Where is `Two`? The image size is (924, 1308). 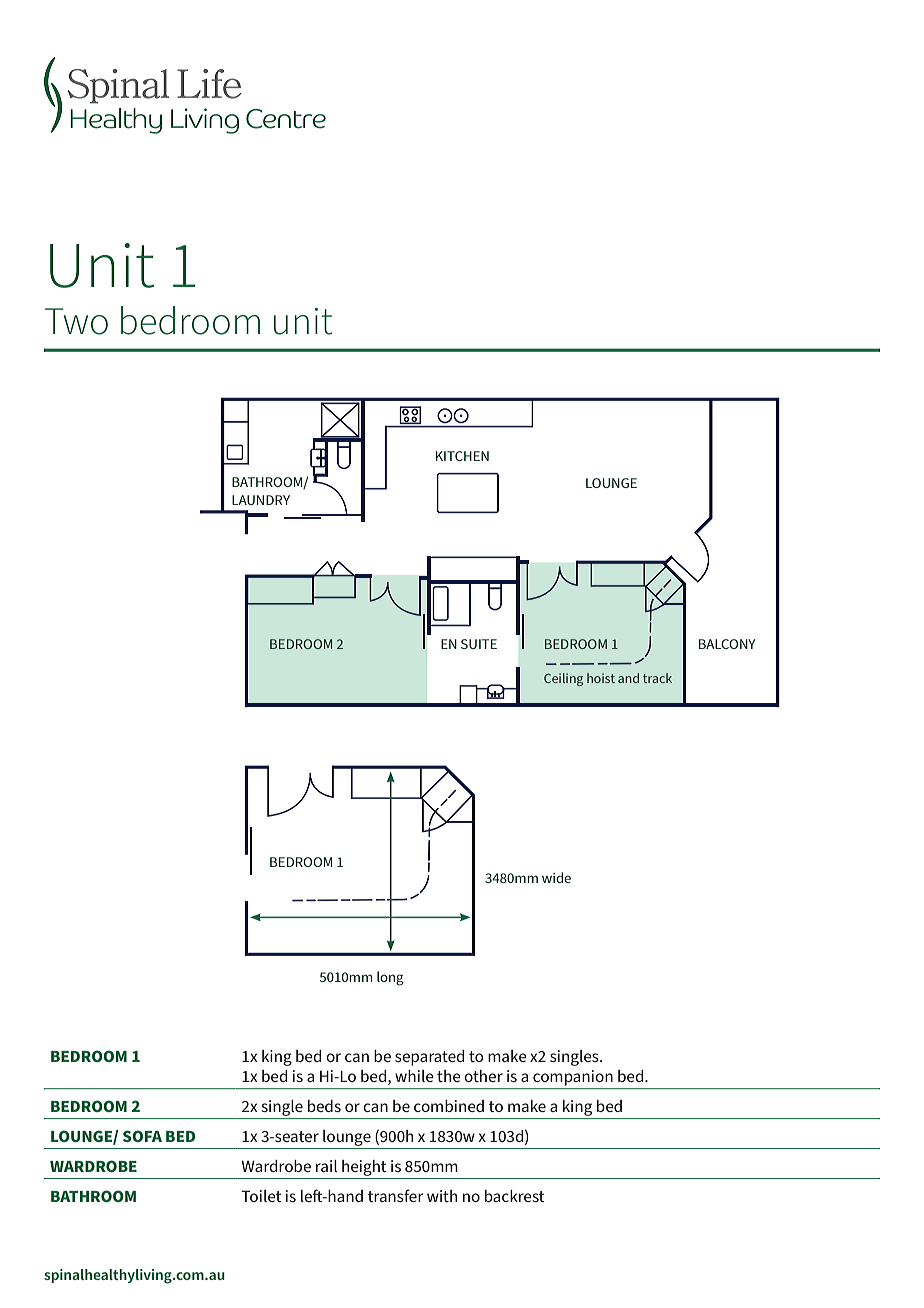
Two is located at coordinates (76, 321).
